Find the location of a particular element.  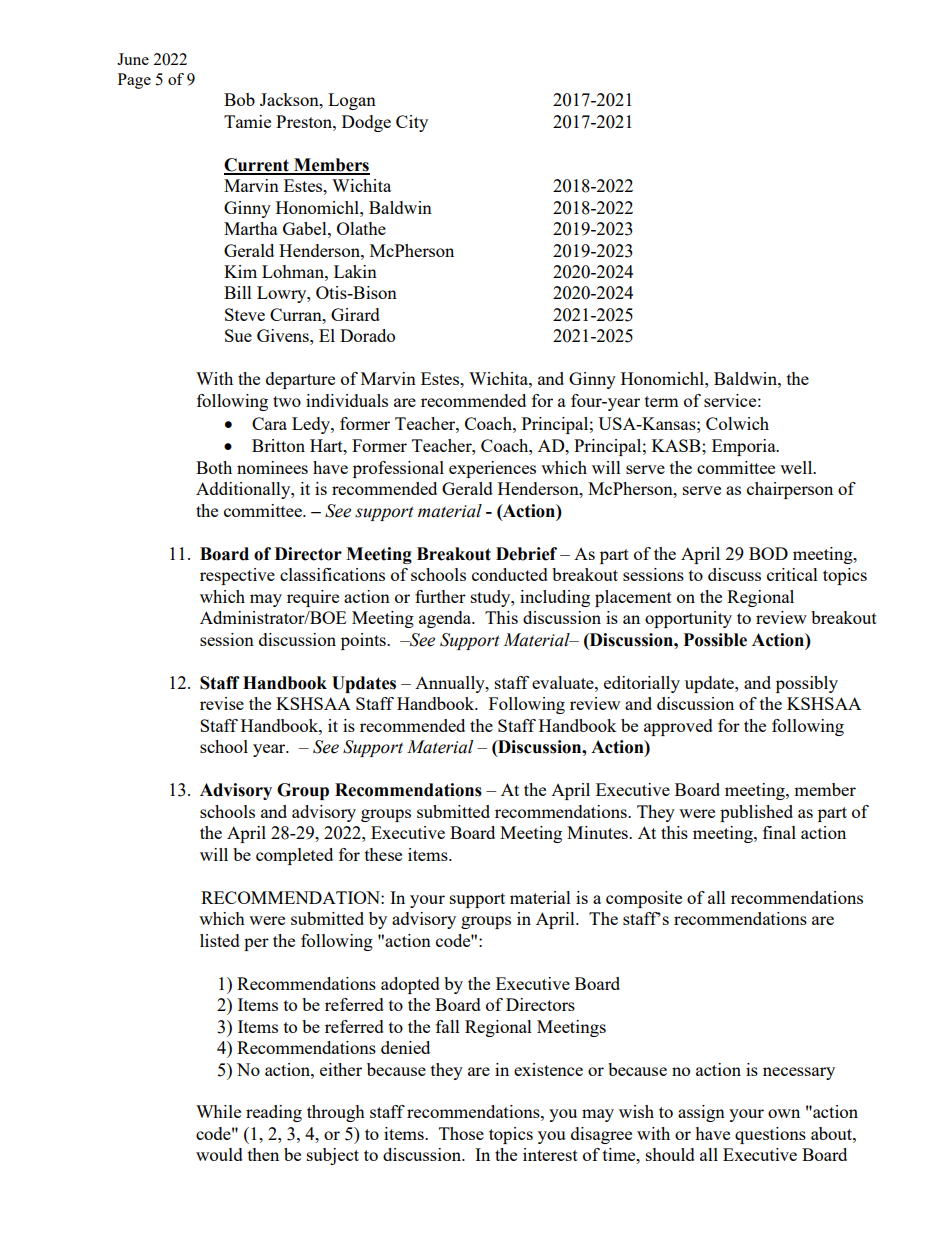

Bob is located at coordinates (239, 99).
